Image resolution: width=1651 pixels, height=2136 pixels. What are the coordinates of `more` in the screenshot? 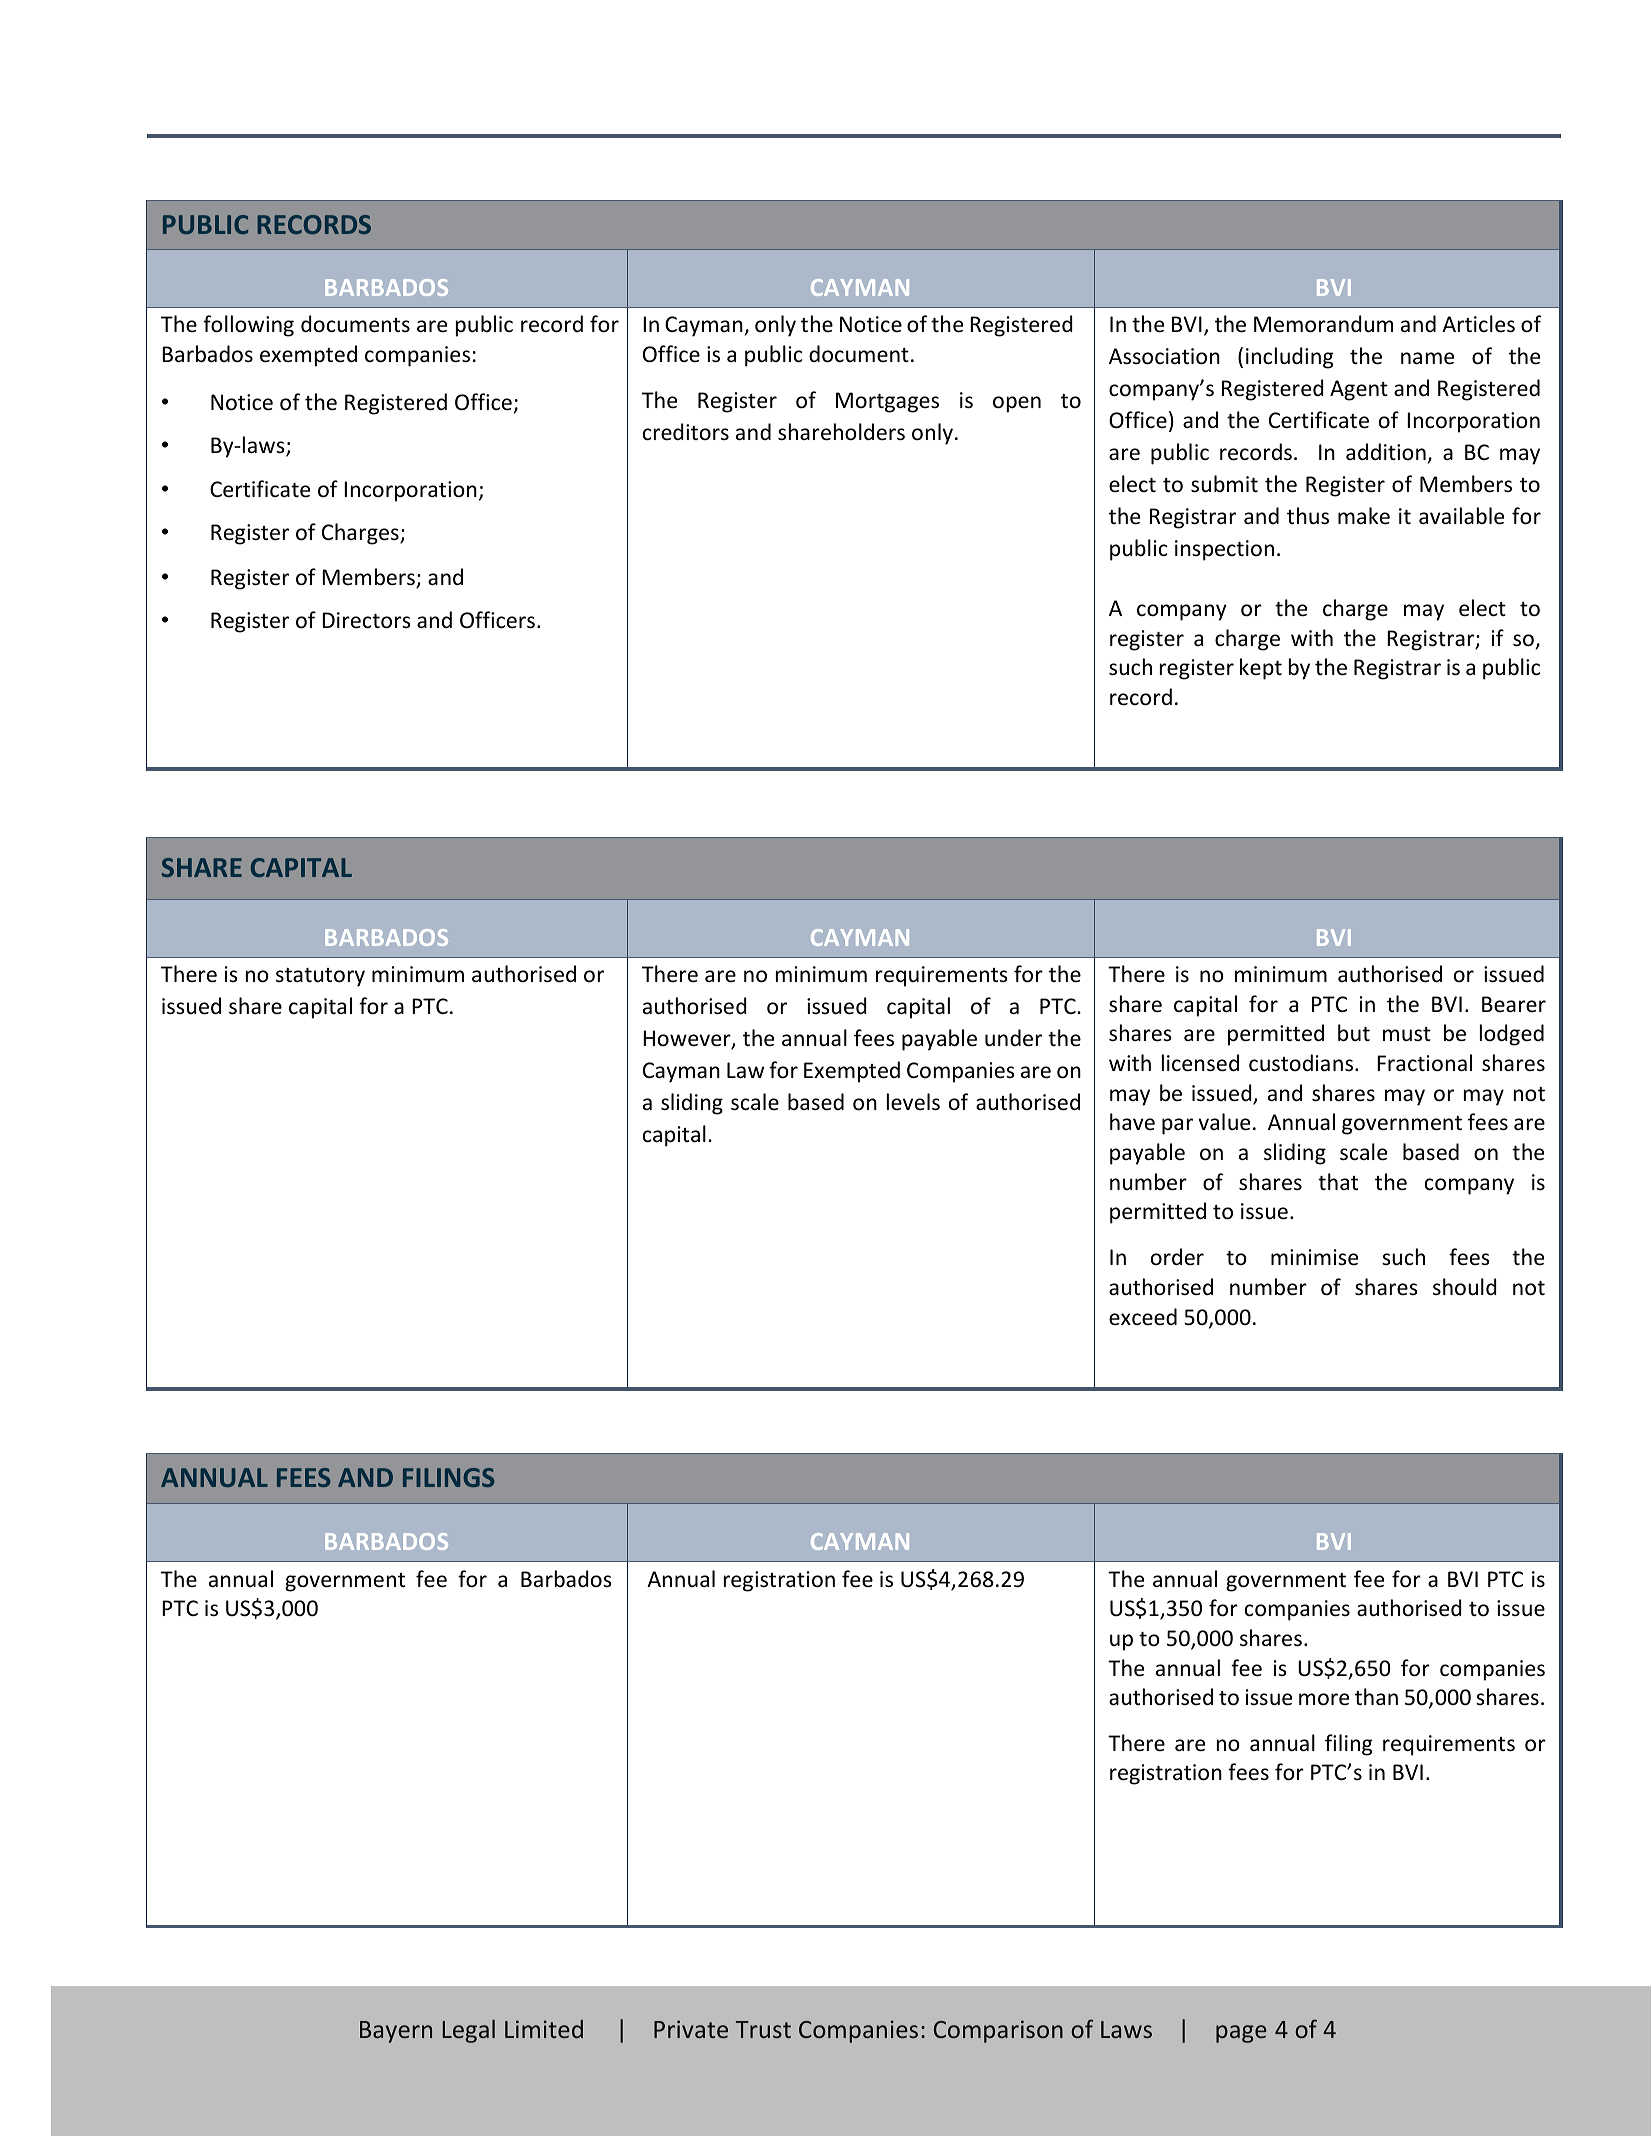 It's located at (1324, 1699).
